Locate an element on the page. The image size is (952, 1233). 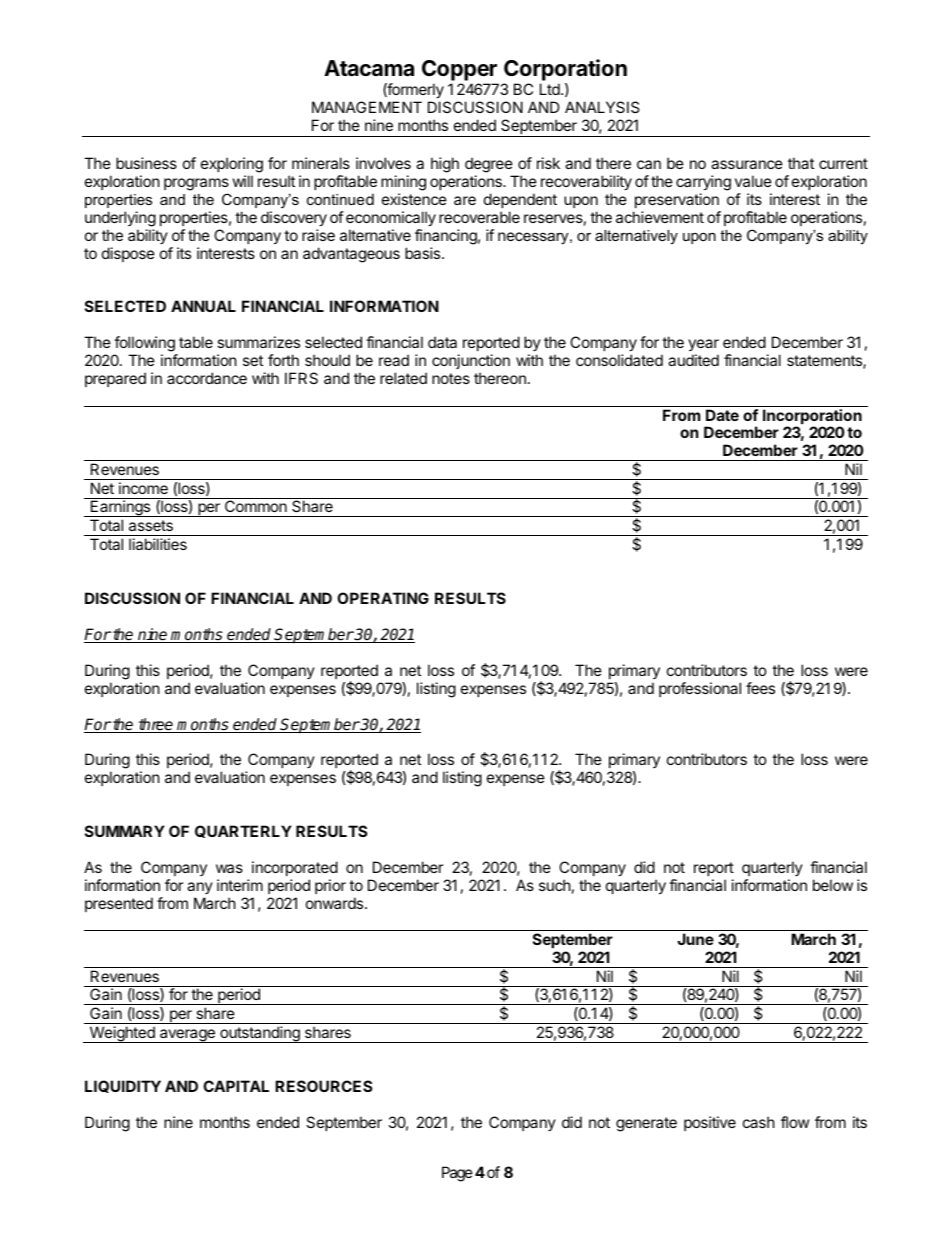
CAPITAL is located at coordinates (236, 1086).
